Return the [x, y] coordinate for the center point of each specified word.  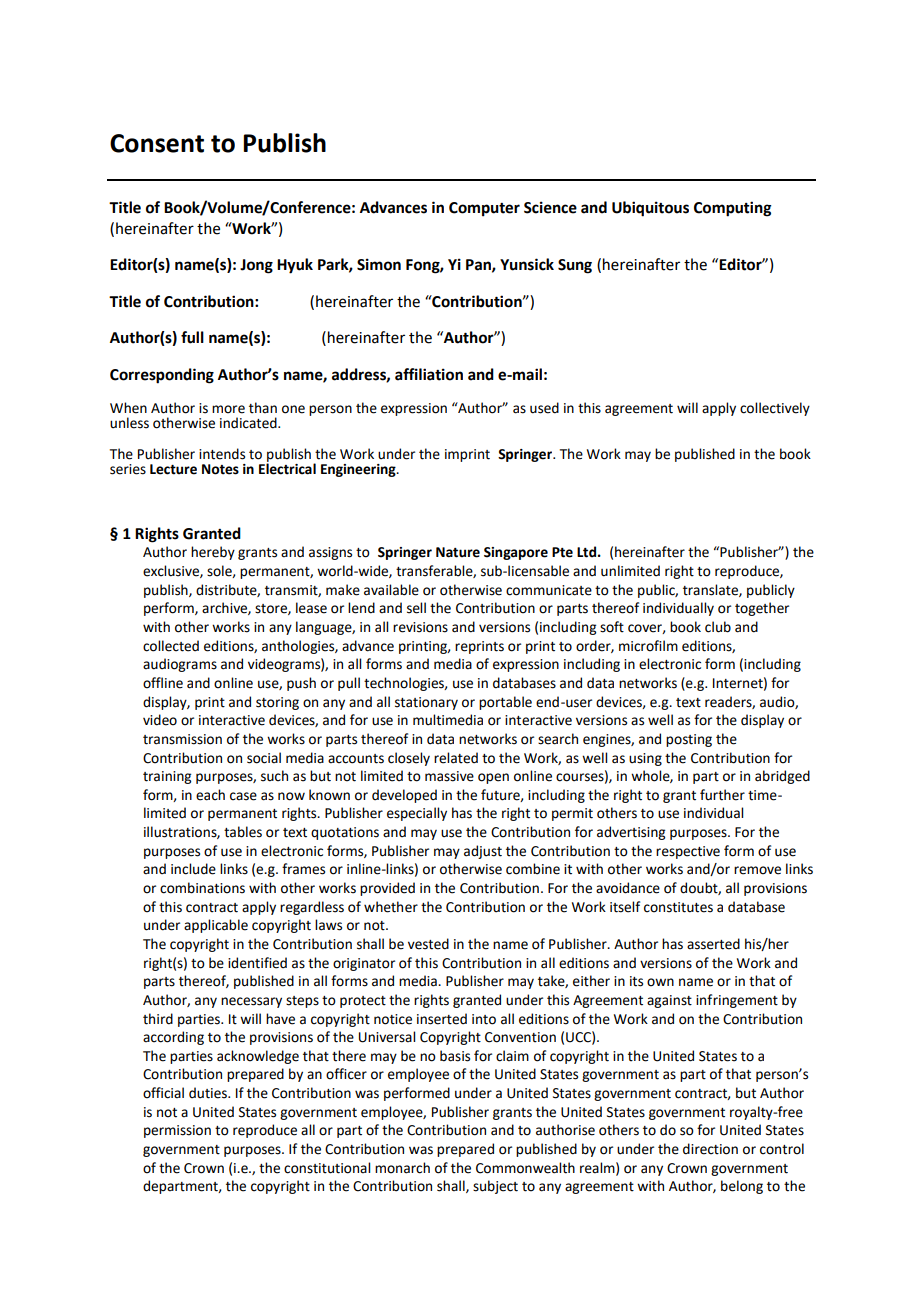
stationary [426, 703]
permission [177, 1131]
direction [710, 1149]
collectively [775, 409]
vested [428, 944]
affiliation [429, 374]
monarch [402, 1168]
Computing [732, 209]
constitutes [678, 907]
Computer [484, 209]
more [228, 409]
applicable [216, 926]
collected [171, 646]
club [718, 627]
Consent [157, 143]
